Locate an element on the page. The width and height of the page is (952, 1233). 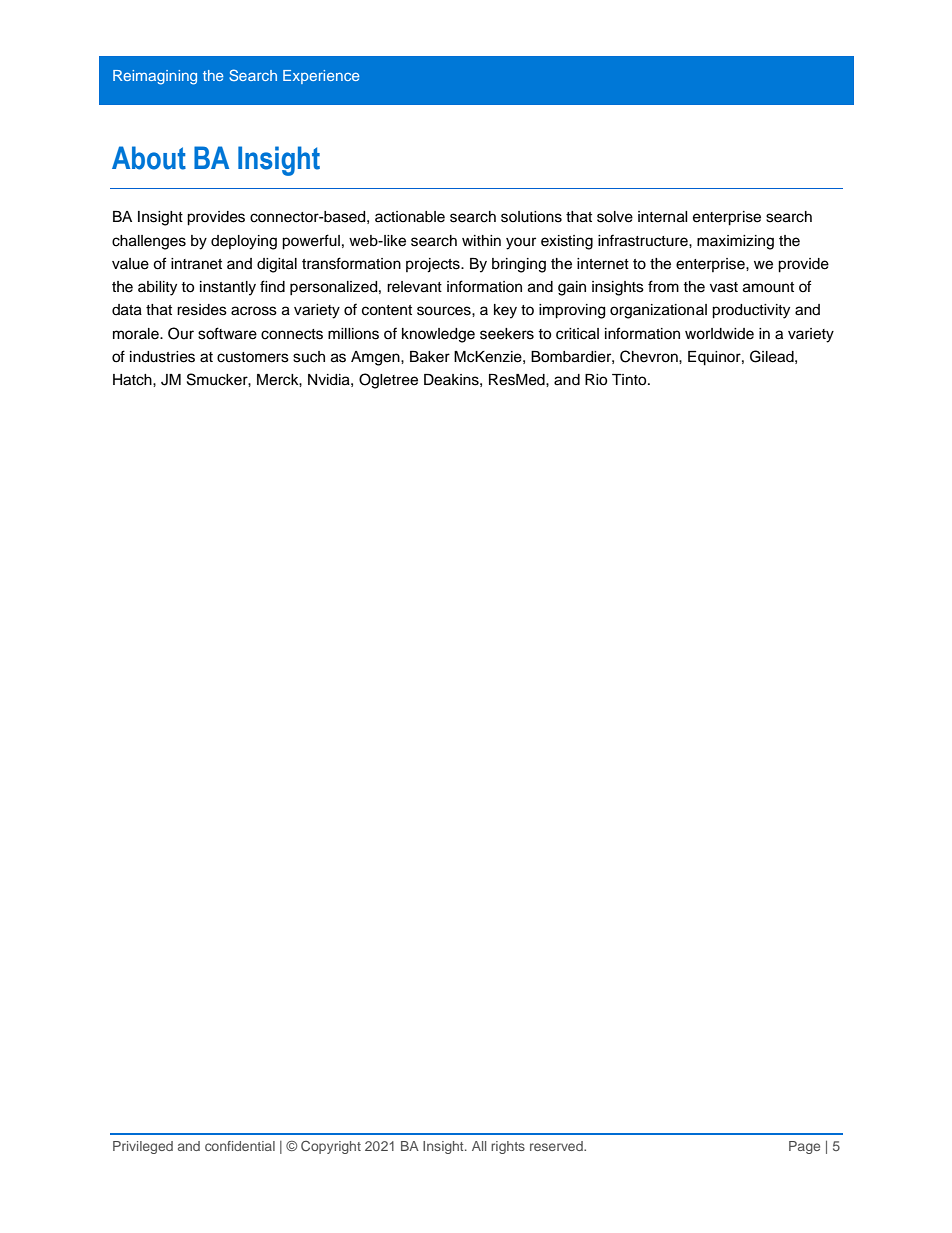
Rio is located at coordinates (596, 380).
